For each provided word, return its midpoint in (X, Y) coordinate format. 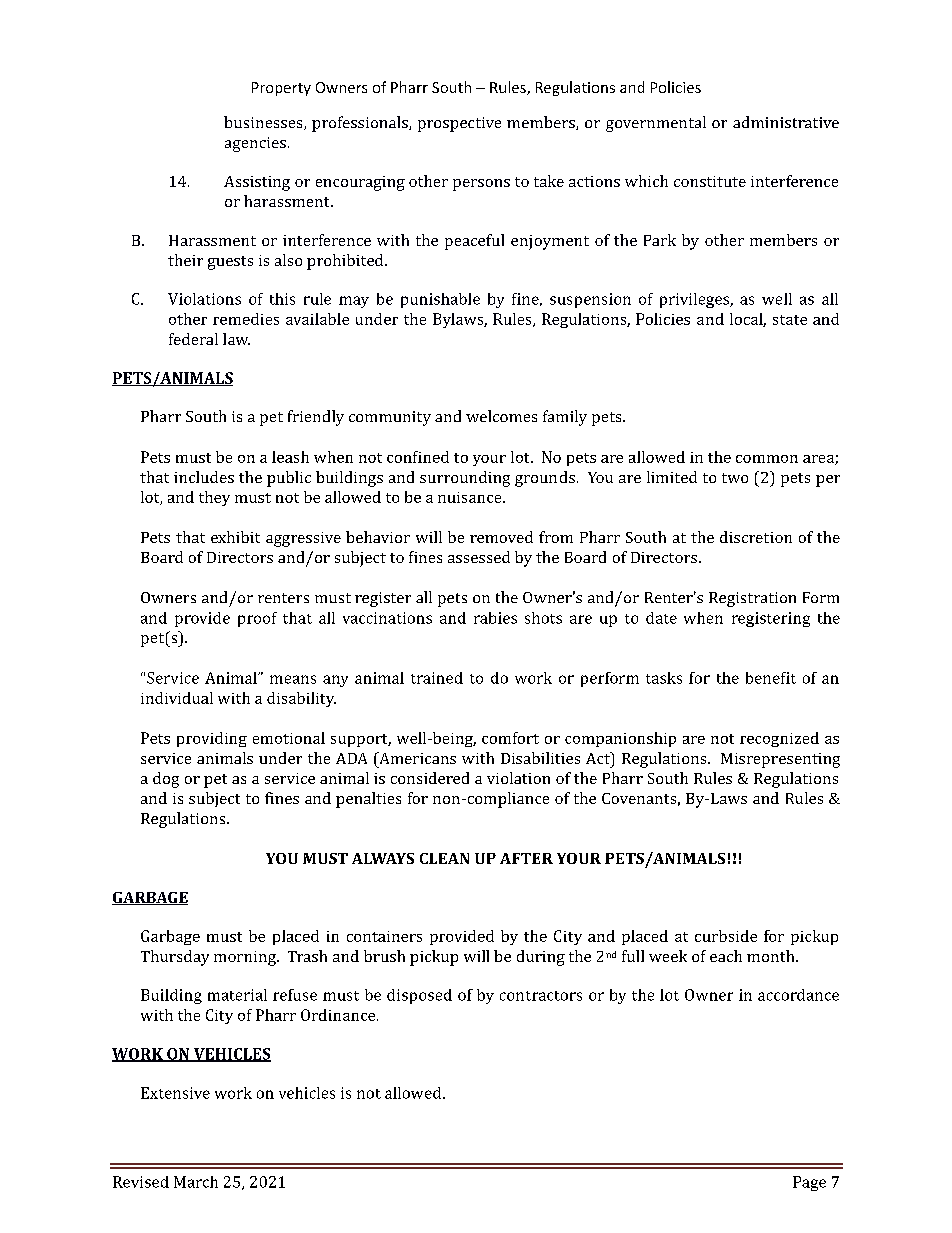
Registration (752, 599)
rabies (495, 618)
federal (193, 339)
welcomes (501, 416)
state (790, 320)
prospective (459, 124)
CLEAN (444, 858)
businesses (264, 123)
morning (246, 958)
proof (257, 619)
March (196, 1182)
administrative (786, 122)
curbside (726, 936)
